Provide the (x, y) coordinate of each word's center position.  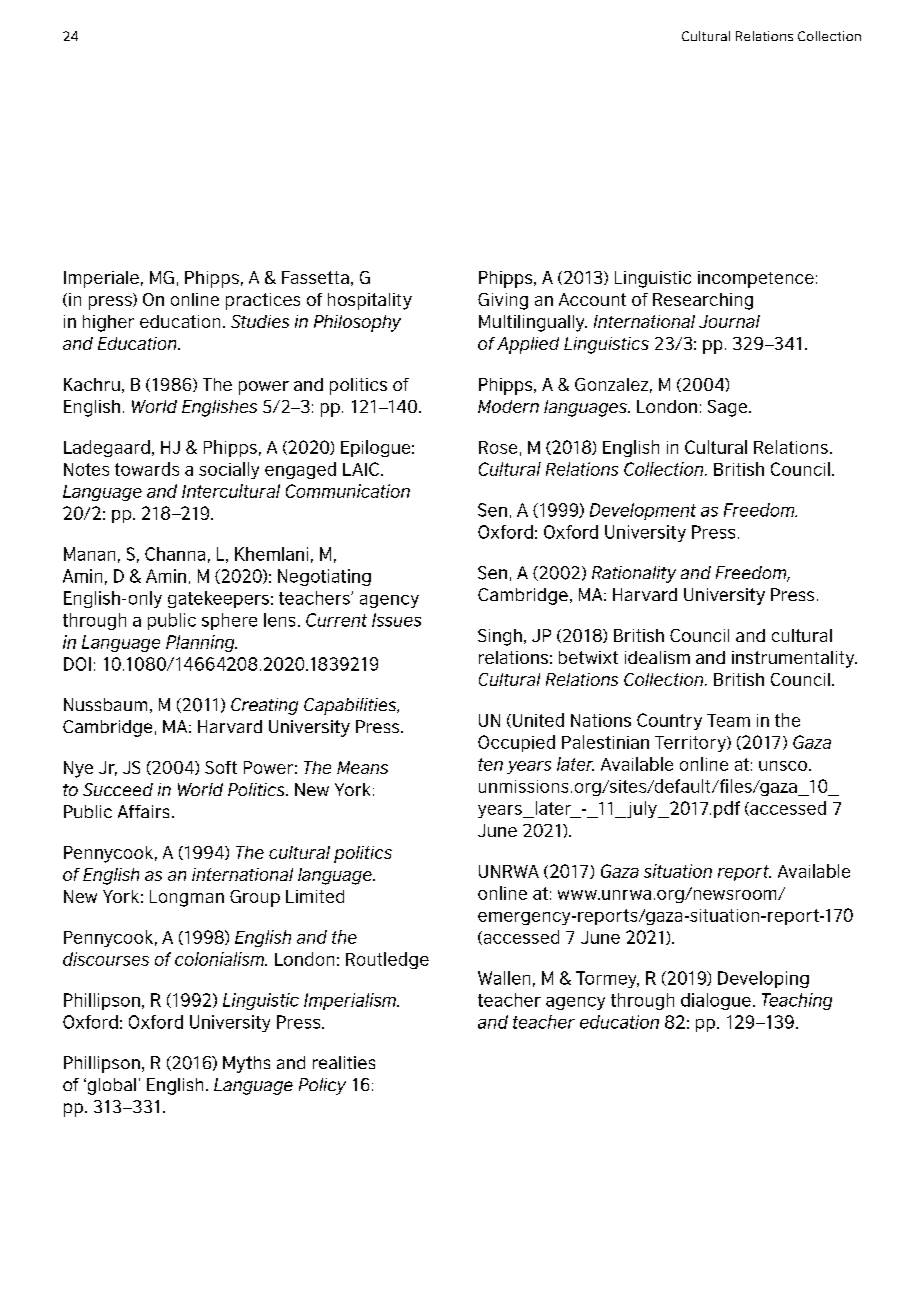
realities (344, 1062)
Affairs (143, 811)
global (110, 1086)
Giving (503, 301)
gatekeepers (218, 599)
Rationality (634, 574)
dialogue (716, 1001)
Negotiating (324, 577)
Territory (691, 744)
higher (108, 323)
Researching (703, 301)
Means (362, 767)
